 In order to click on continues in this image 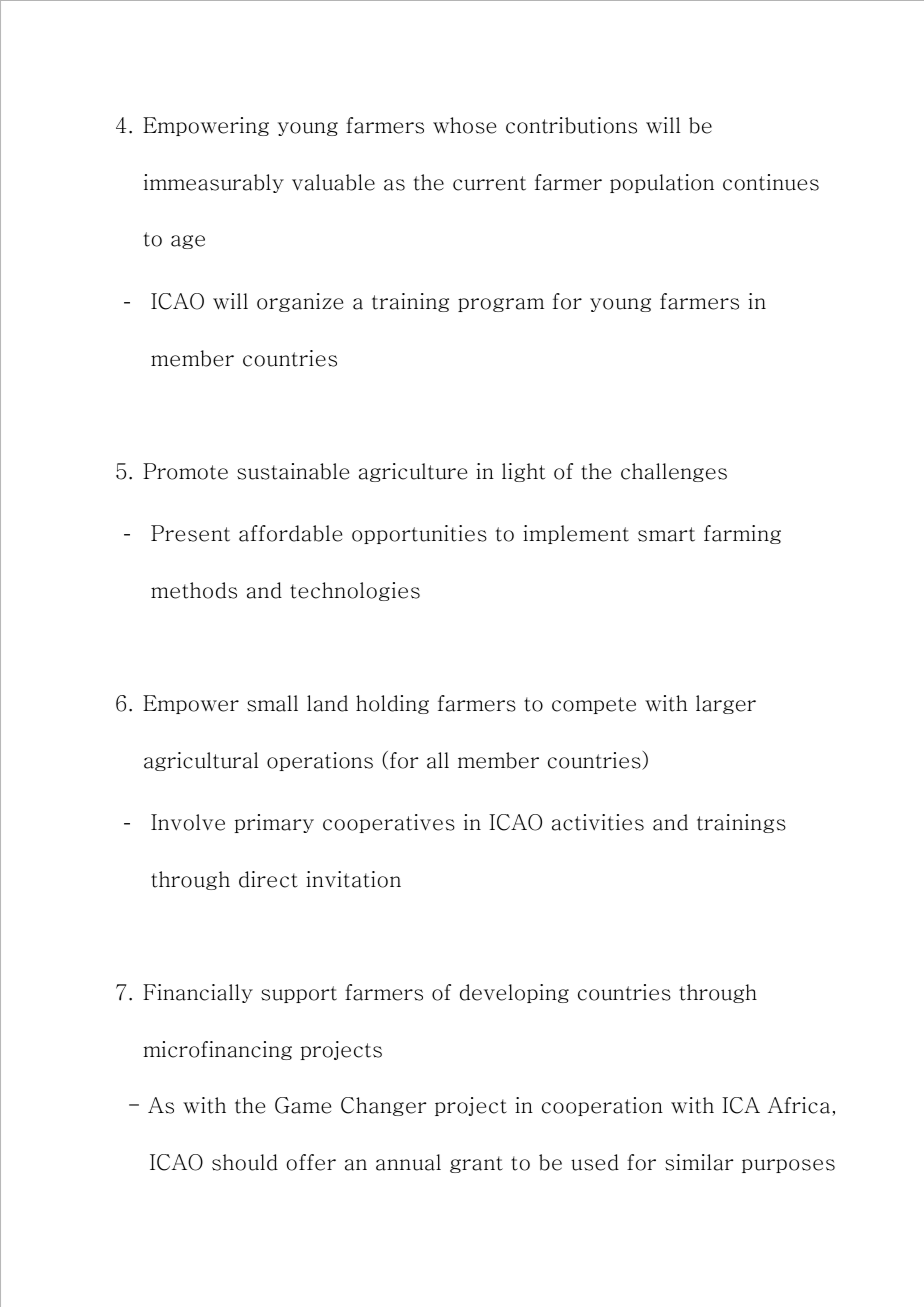, I will do `click(771, 182)`.
